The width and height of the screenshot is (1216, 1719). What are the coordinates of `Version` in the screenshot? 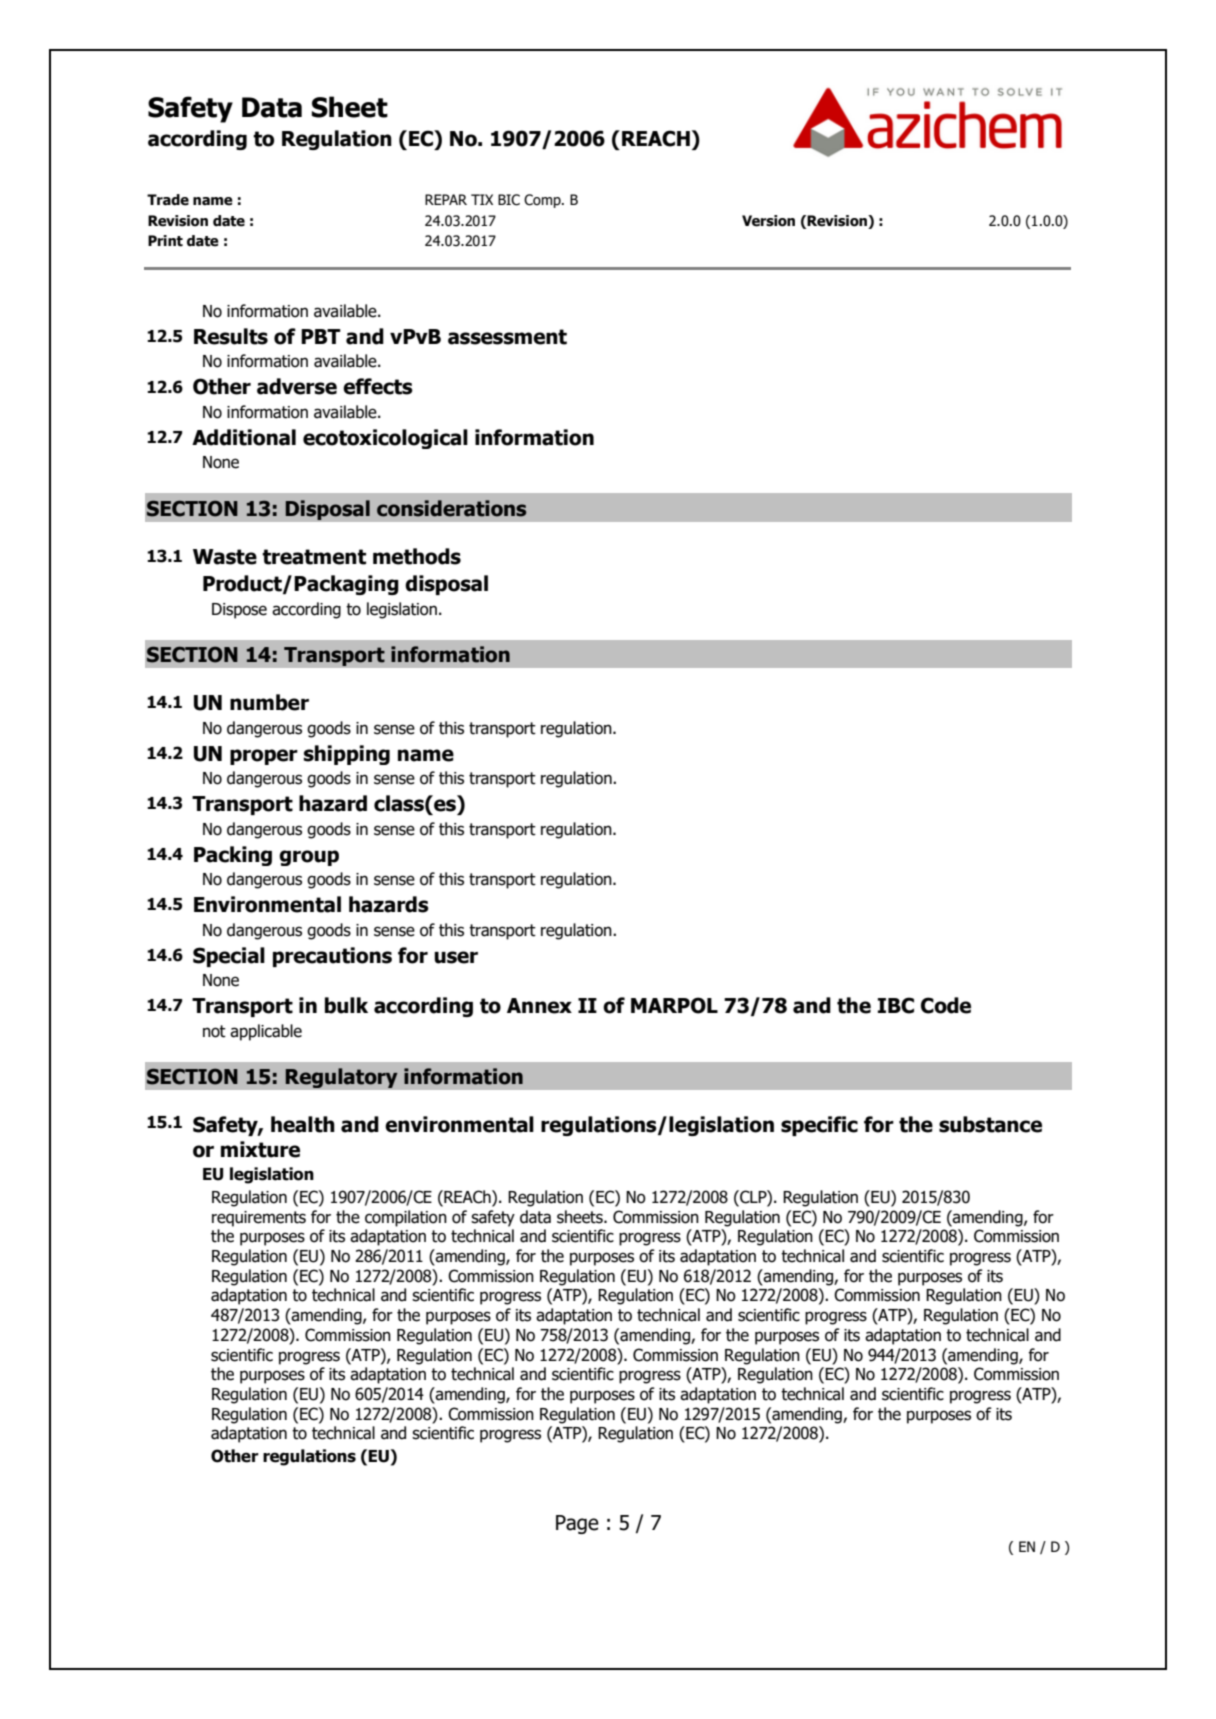 It's located at (768, 221).
